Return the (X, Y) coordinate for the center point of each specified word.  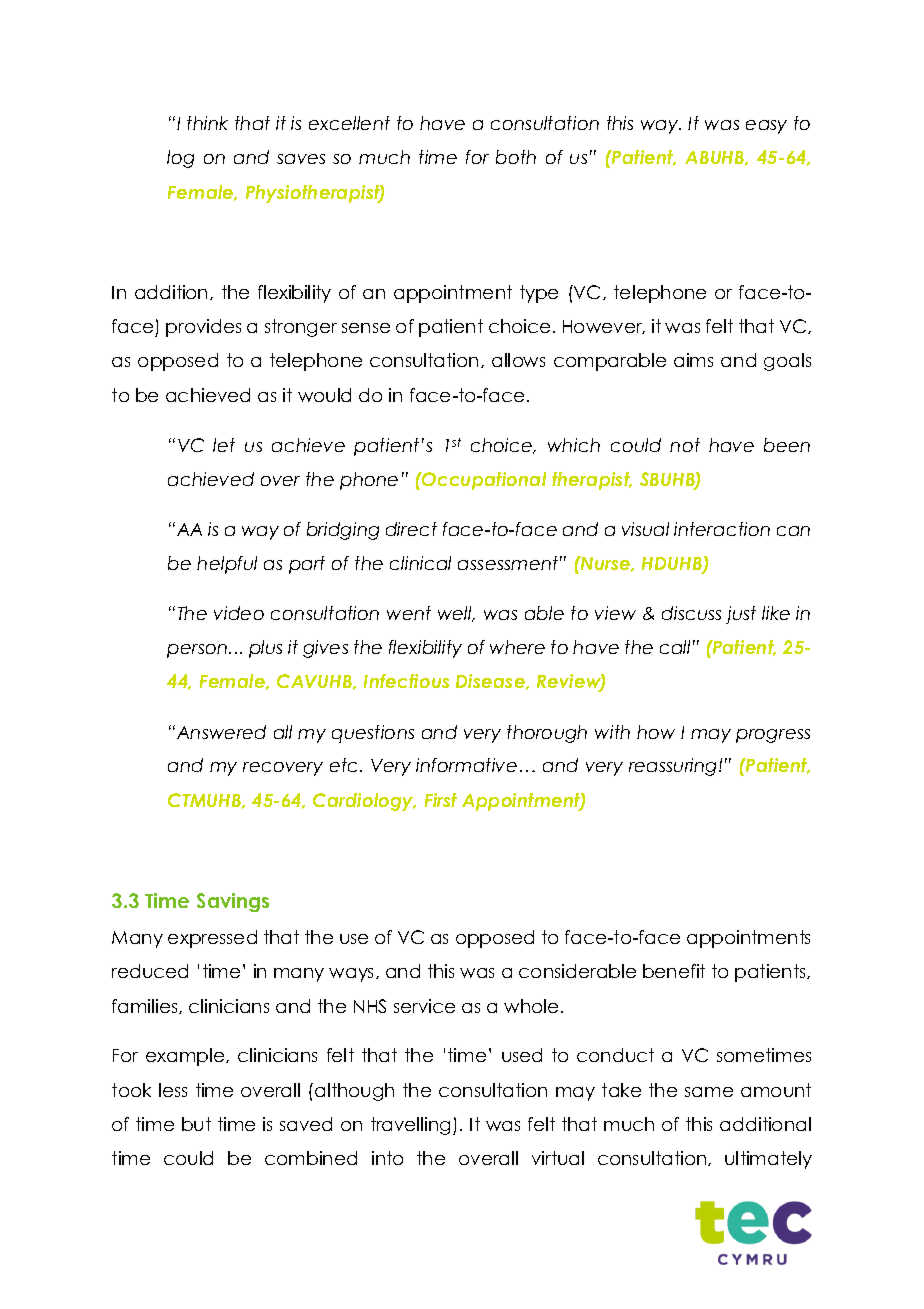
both (516, 157)
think (207, 123)
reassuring (674, 767)
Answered (220, 732)
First (441, 800)
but (196, 1124)
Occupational (483, 481)
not (685, 445)
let (224, 445)
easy (766, 127)
